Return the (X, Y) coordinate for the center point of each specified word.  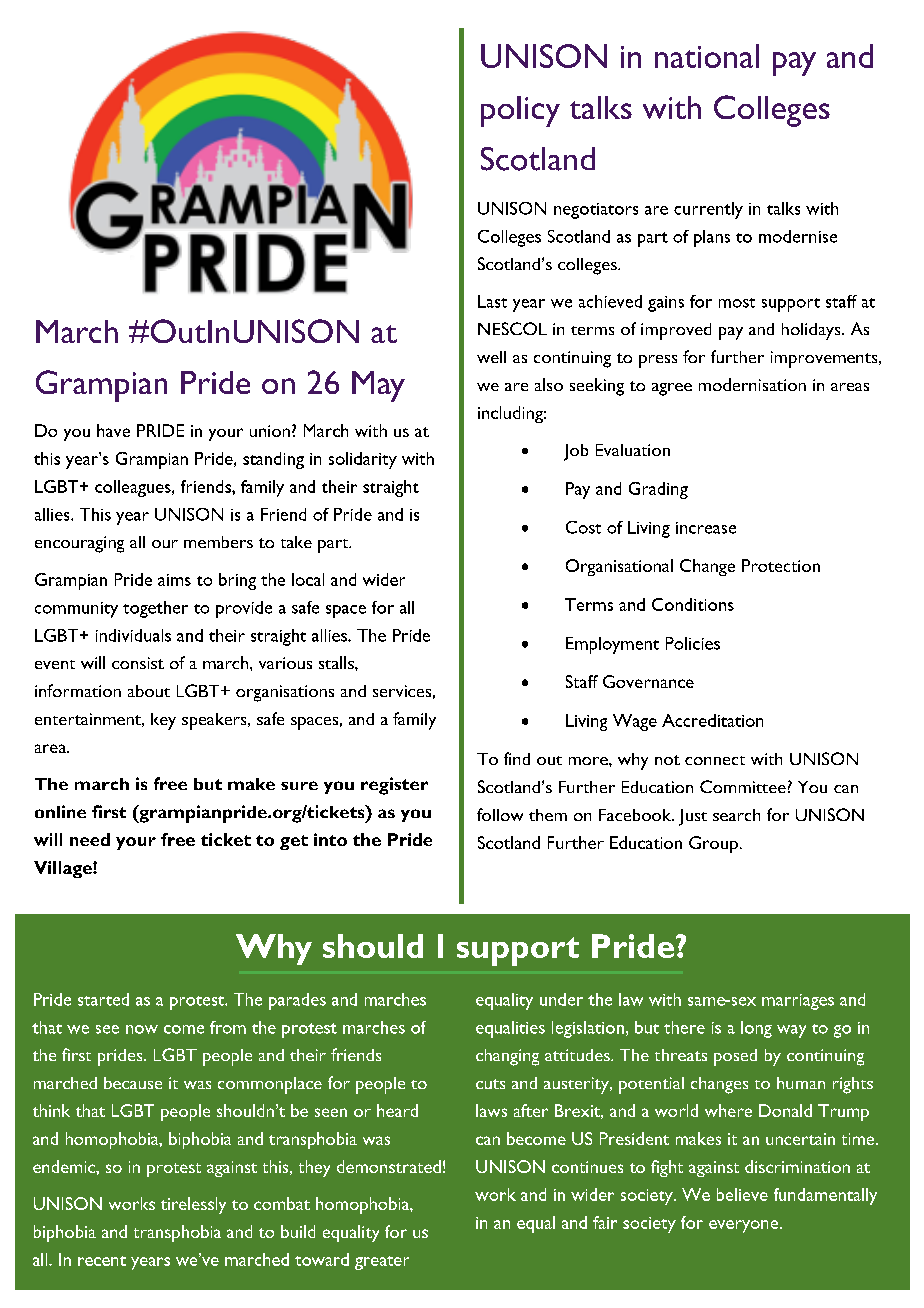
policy (520, 111)
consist (138, 663)
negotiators (596, 211)
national (707, 56)
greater (382, 1263)
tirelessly (193, 1205)
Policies (693, 643)
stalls (337, 662)
